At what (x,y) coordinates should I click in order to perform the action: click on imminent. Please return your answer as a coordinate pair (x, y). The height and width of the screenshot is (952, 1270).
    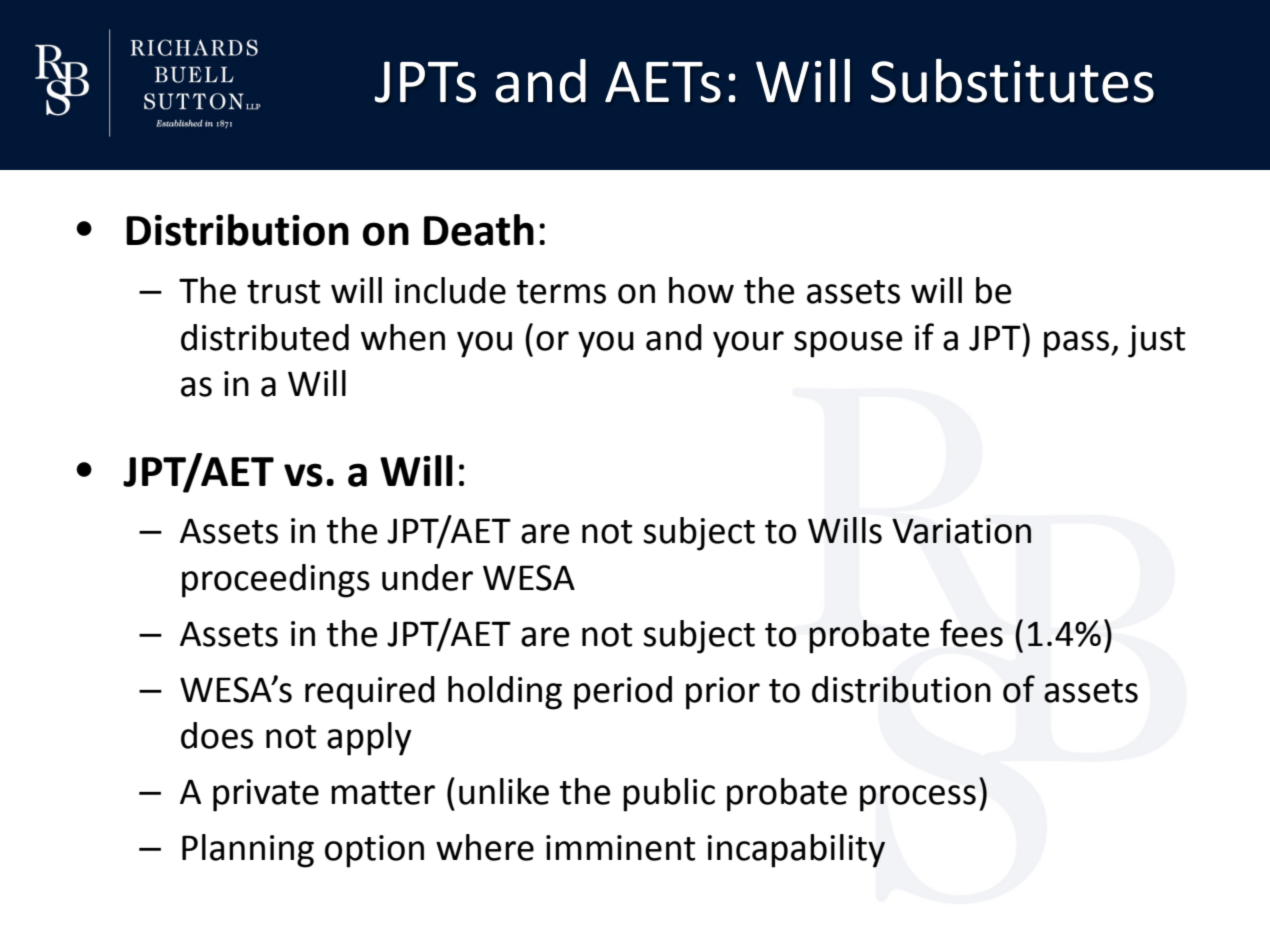
    Looking at the image, I should click on (620, 848).
